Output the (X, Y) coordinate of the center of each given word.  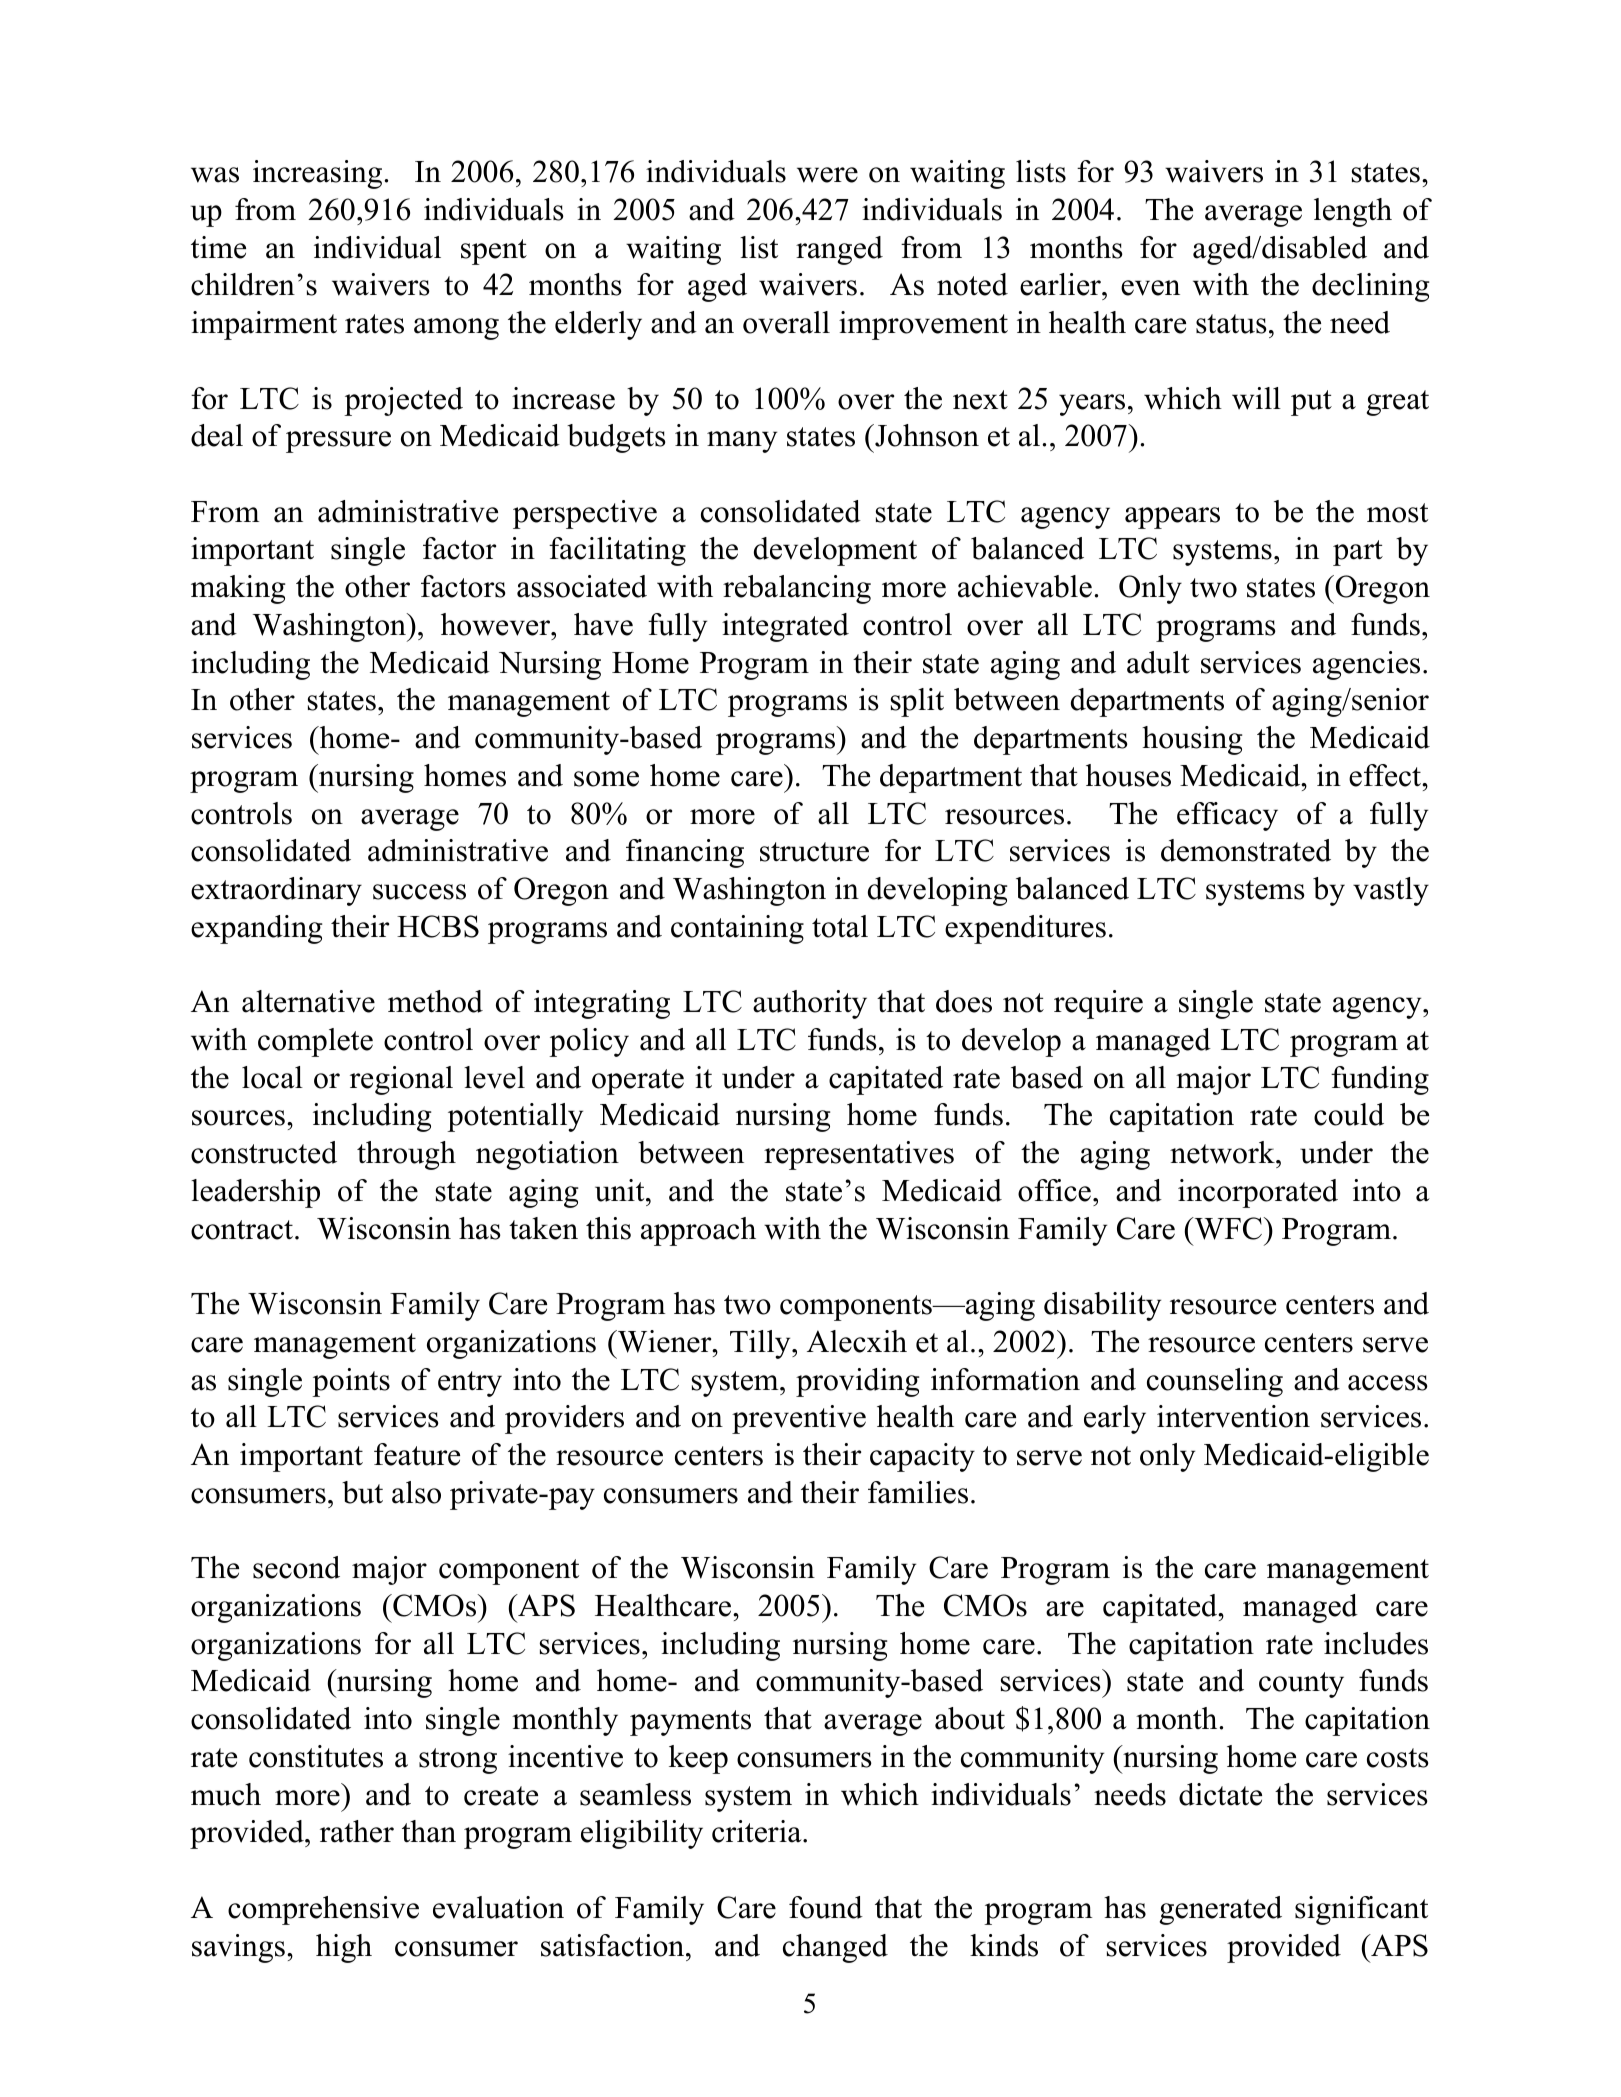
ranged (839, 250)
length (1353, 212)
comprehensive (323, 1910)
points (351, 1382)
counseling (1215, 1382)
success (419, 892)
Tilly (761, 1344)
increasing (317, 174)
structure (814, 852)
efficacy (1227, 816)
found (826, 1907)
